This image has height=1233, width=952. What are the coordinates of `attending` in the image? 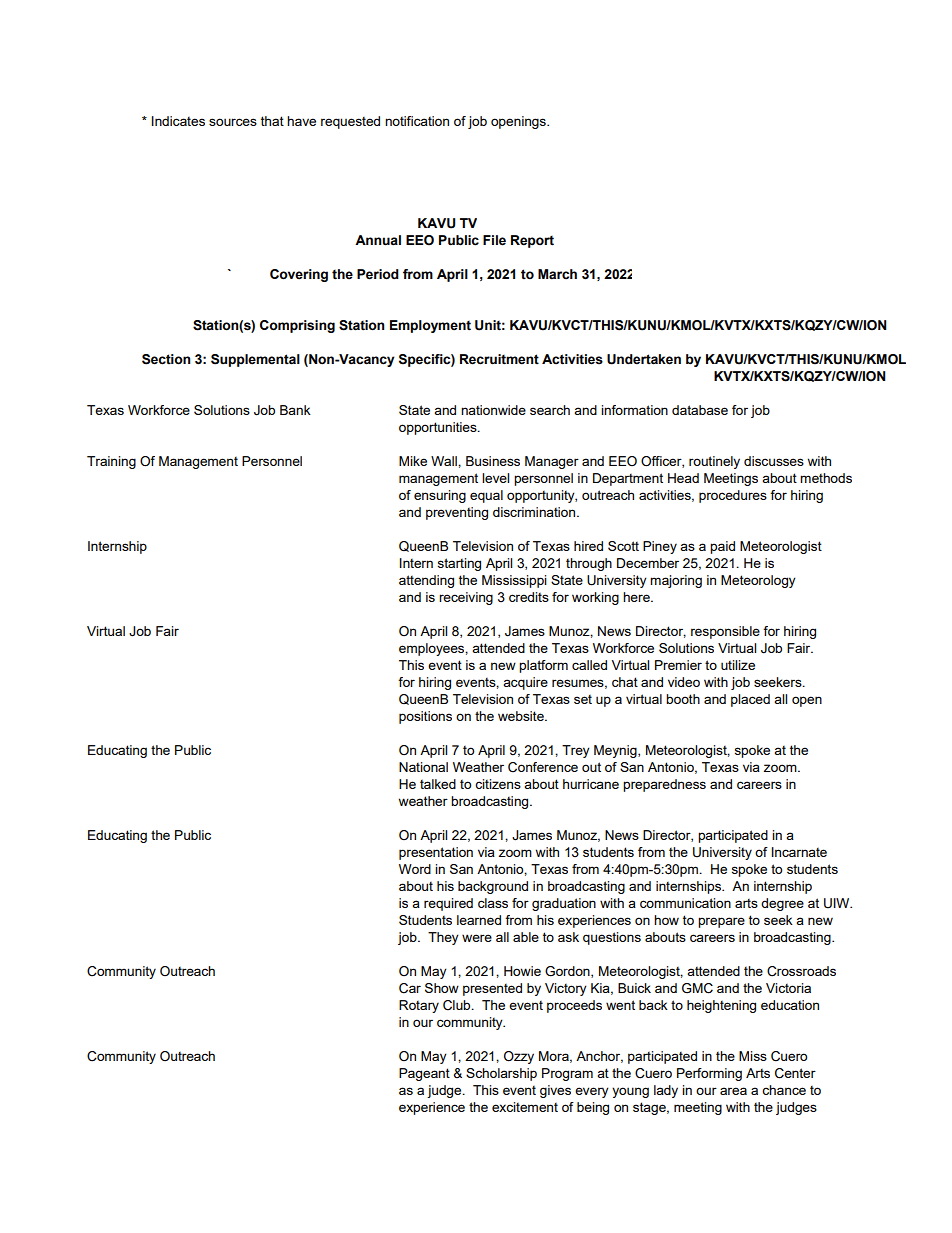 It's located at (426, 581).
